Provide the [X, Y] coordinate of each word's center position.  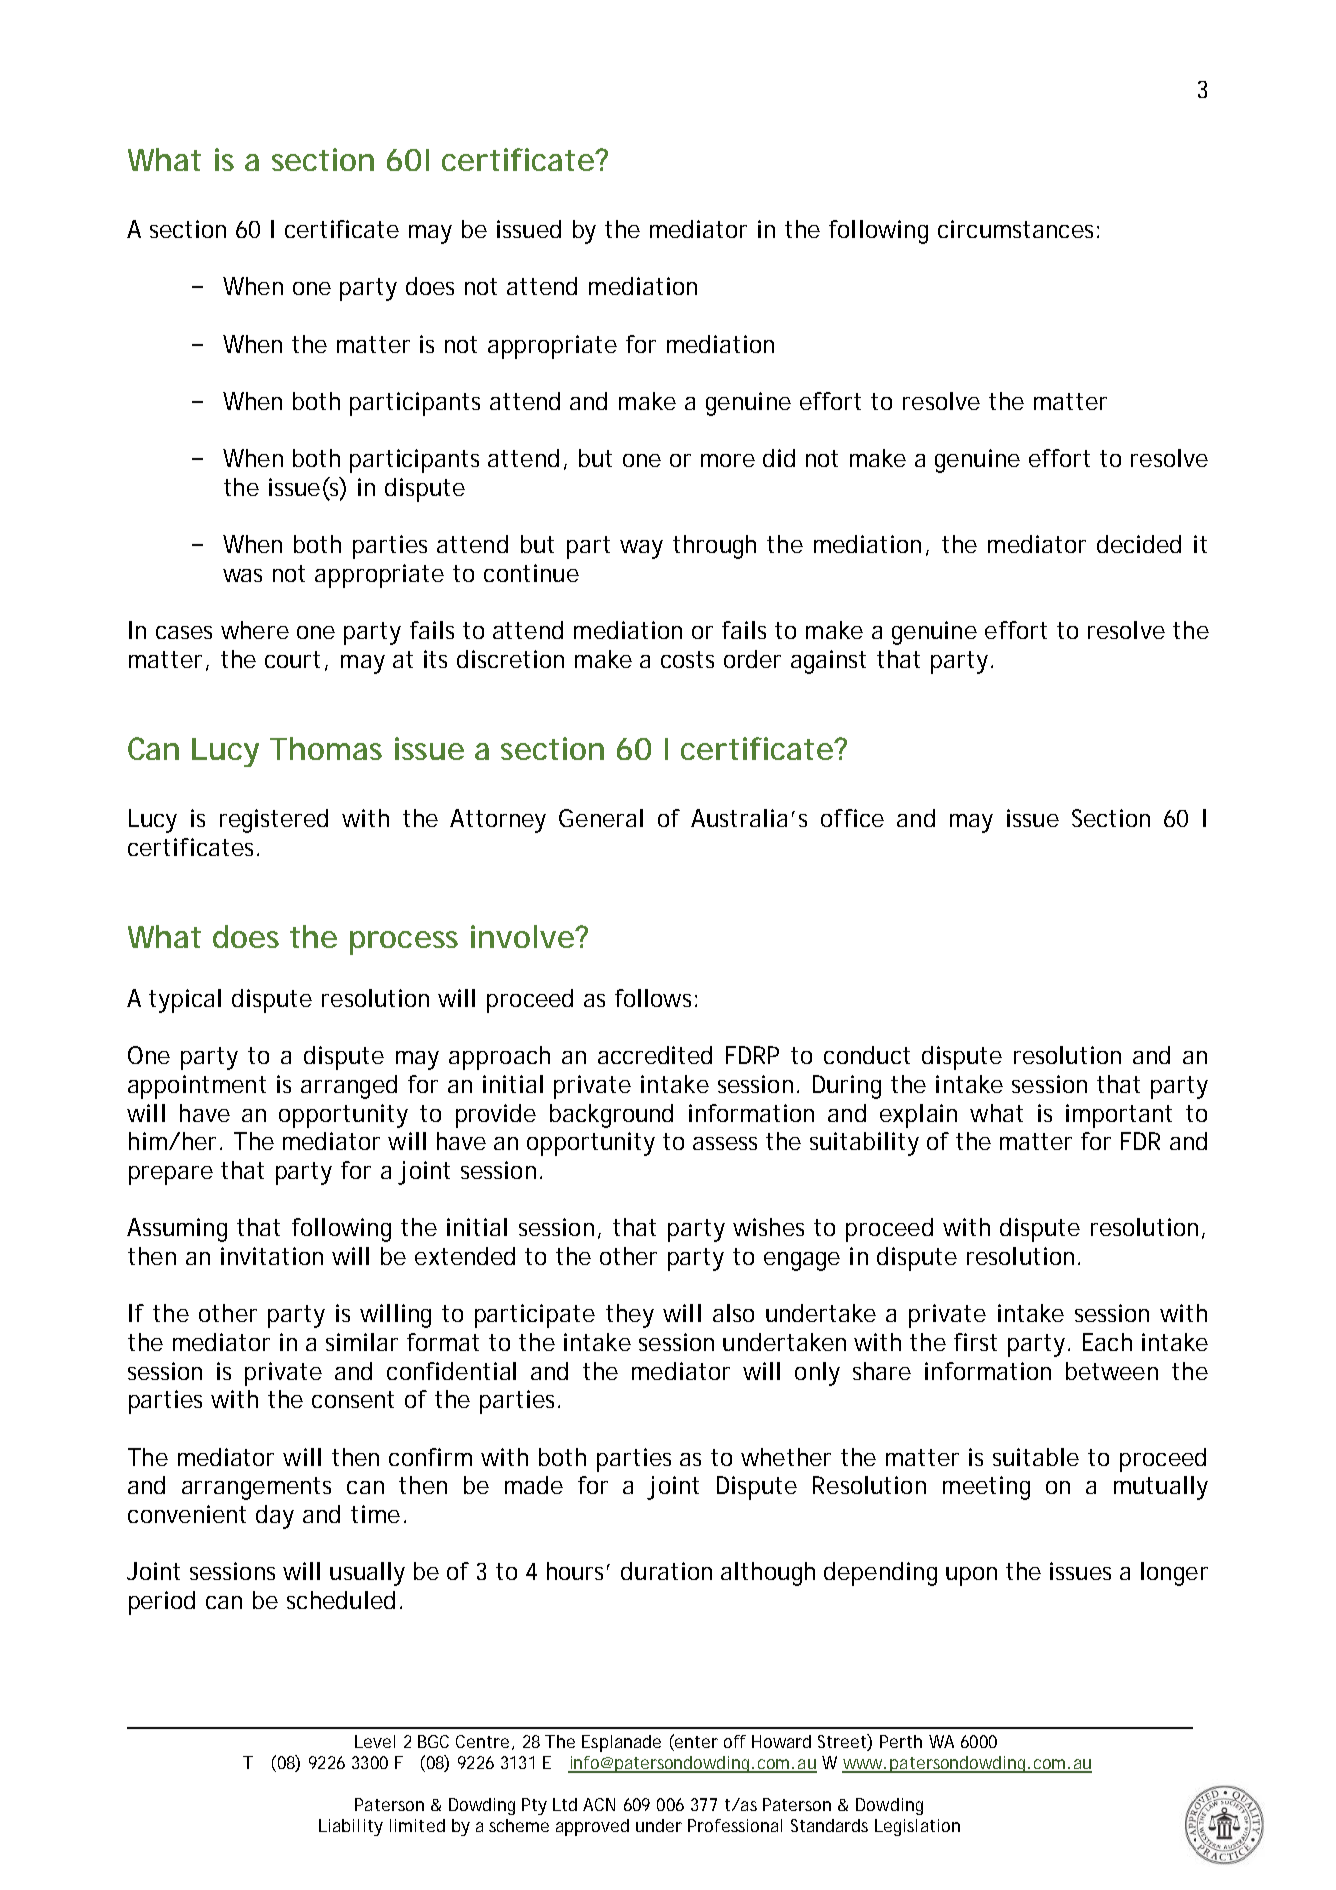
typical [185, 1001]
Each [1107, 1342]
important [1119, 1116]
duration [666, 1571]
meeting [986, 1488]
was [242, 575]
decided [1139, 544]
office [852, 818]
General [601, 818]
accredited [655, 1055]
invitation [272, 1256]
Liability [351, 1827]
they [630, 1316]
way [641, 549]
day [275, 1517]
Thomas [326, 748]
